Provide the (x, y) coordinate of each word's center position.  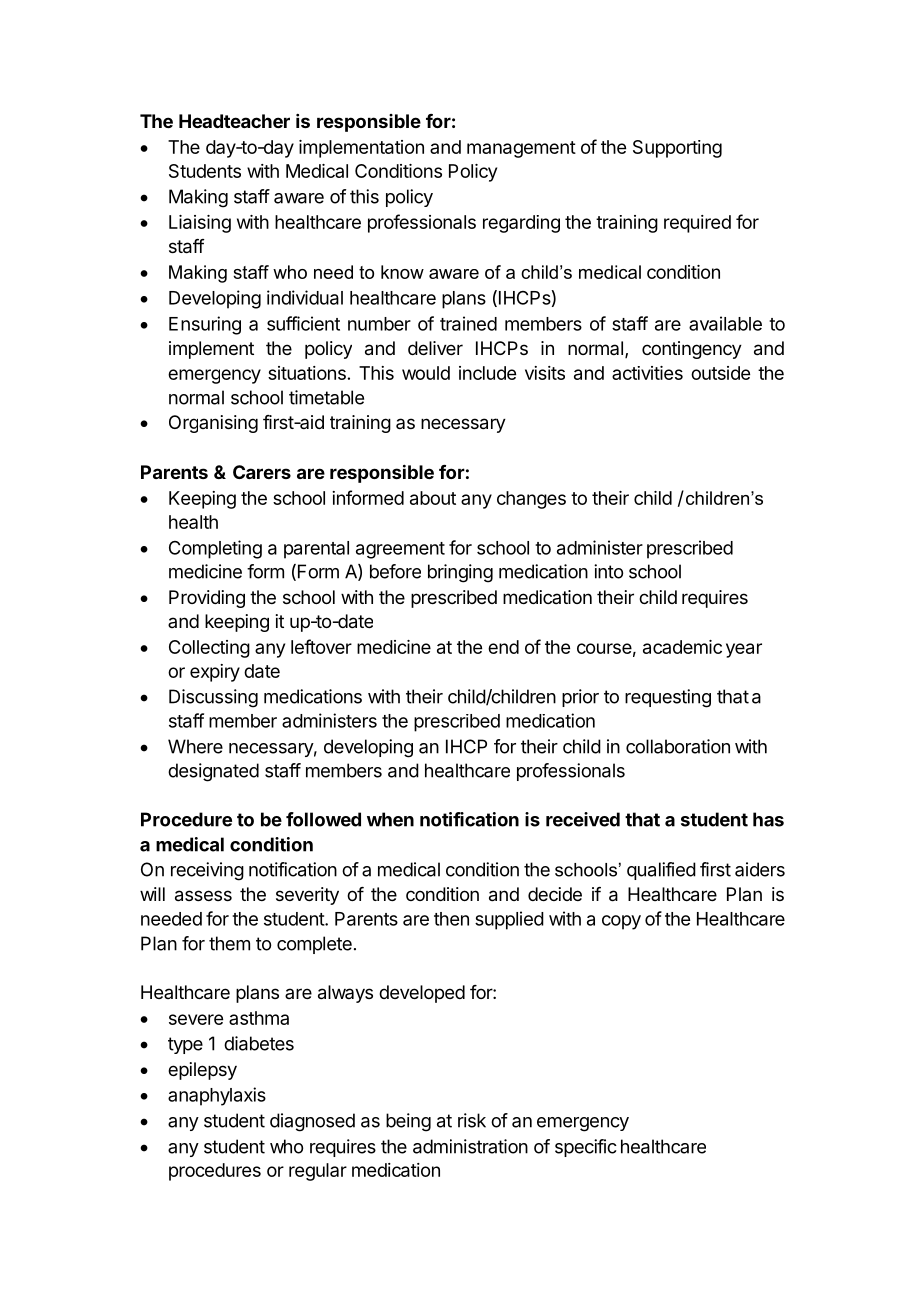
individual (305, 297)
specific (586, 1148)
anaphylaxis (217, 1096)
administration (470, 1146)
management (521, 149)
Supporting (677, 149)
